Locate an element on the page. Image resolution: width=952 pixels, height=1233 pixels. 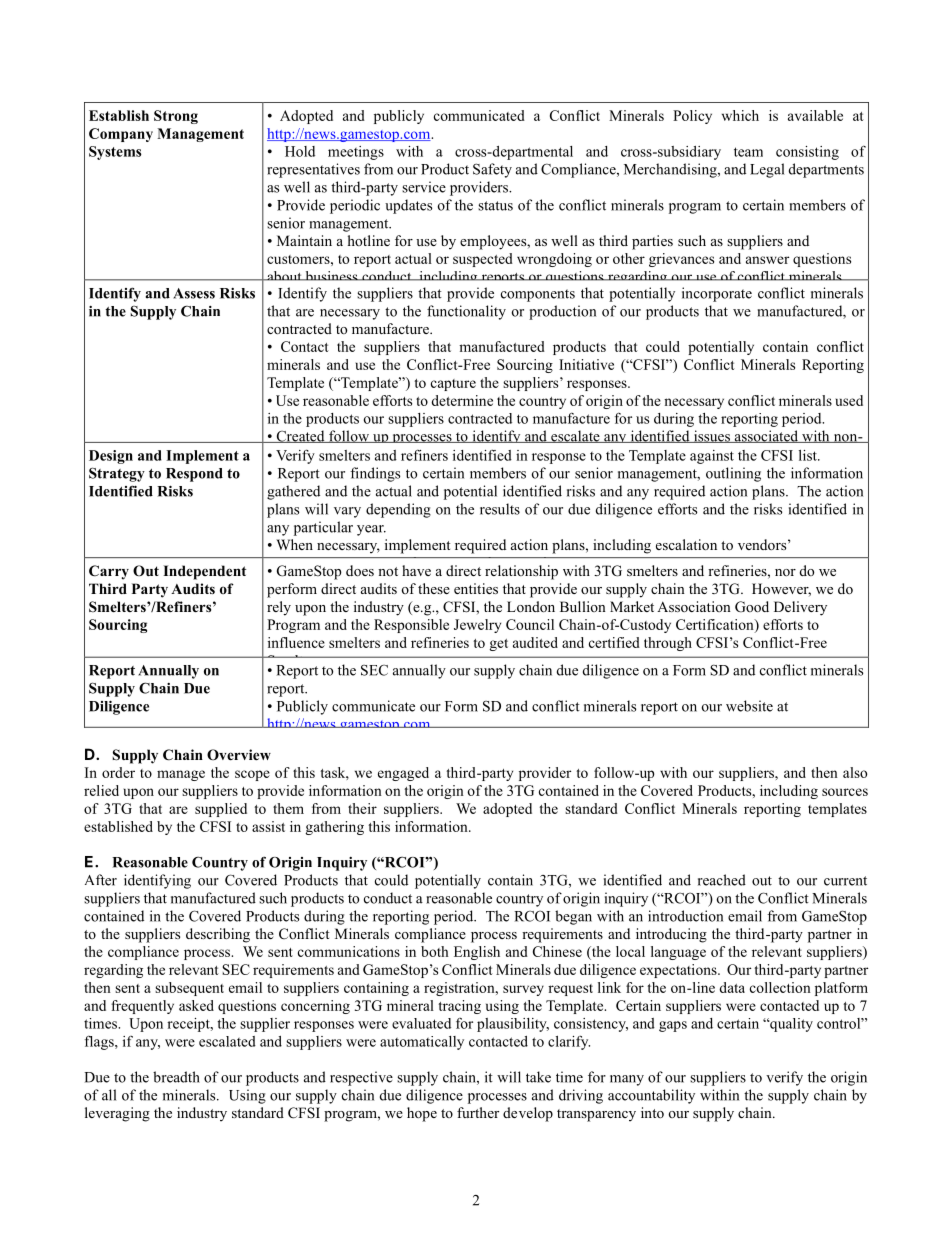
engaged is located at coordinates (403, 774).
